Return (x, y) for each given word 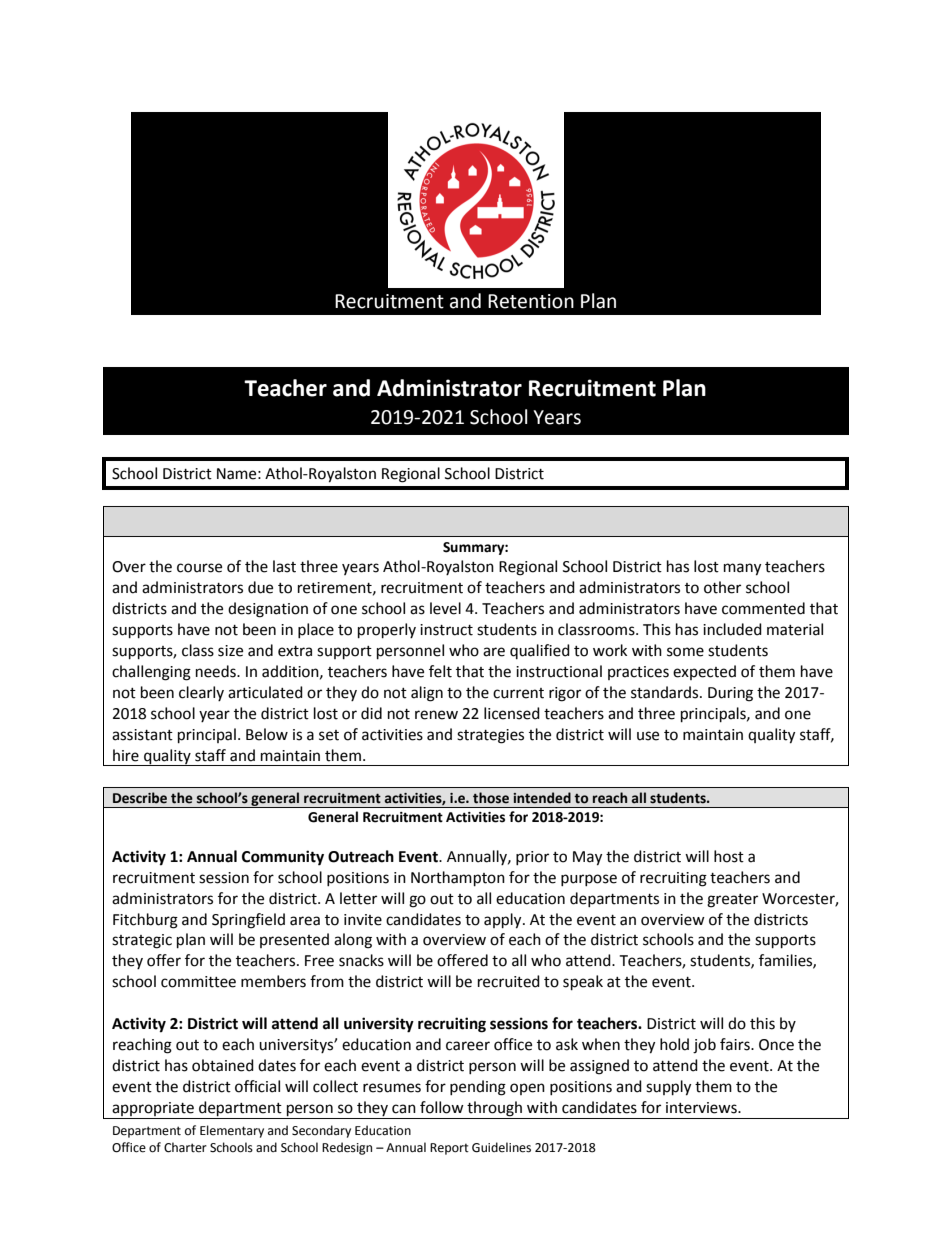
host (729, 856)
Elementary (232, 1131)
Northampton (458, 879)
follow (442, 1107)
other (722, 587)
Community (283, 858)
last (284, 566)
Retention (531, 301)
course (199, 568)
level (445, 608)
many (742, 569)
